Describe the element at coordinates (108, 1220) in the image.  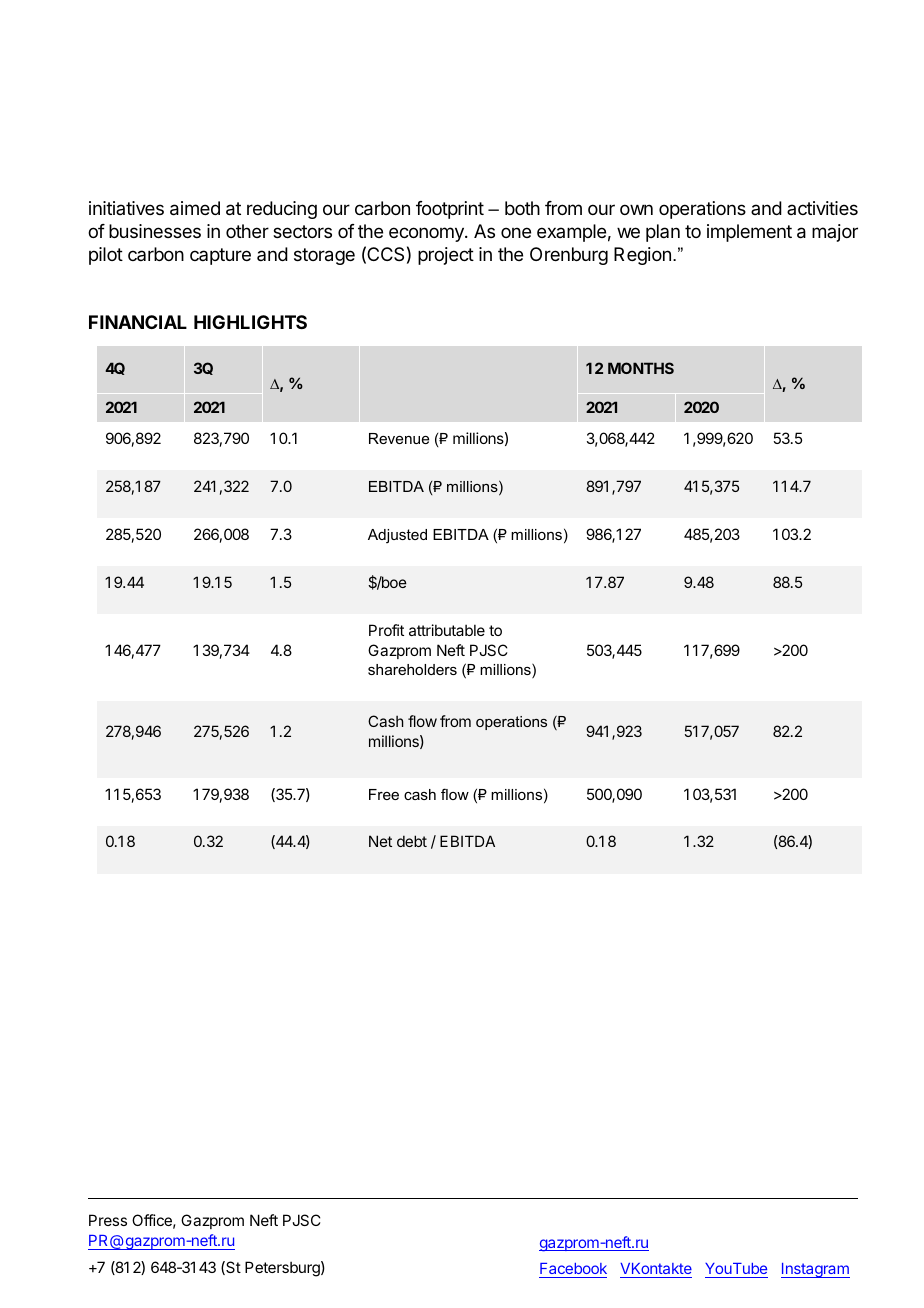
I see `Press` at that location.
